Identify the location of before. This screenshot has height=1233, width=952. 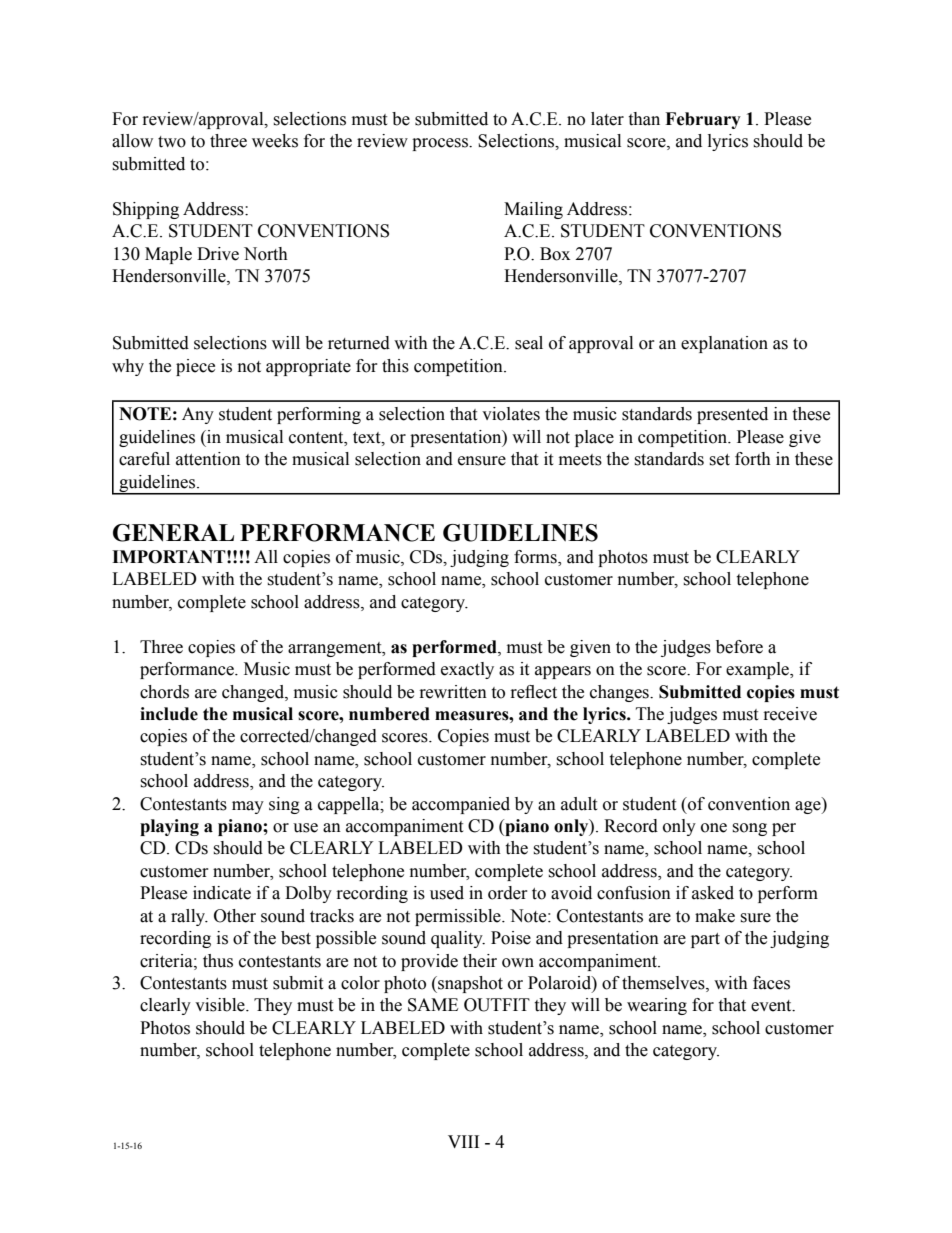
(739, 647).
